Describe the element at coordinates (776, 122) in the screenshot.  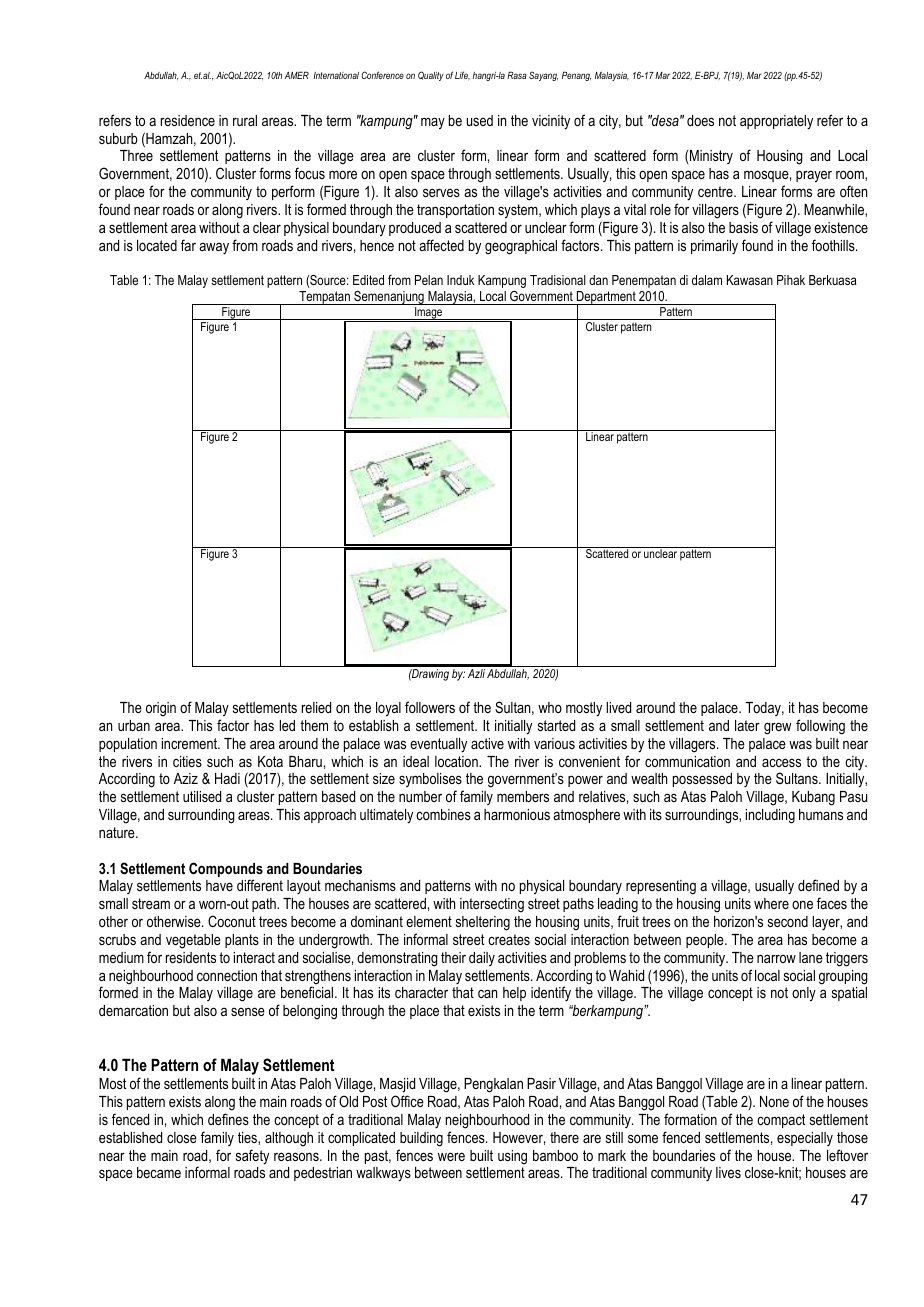
I see `appropriately` at that location.
